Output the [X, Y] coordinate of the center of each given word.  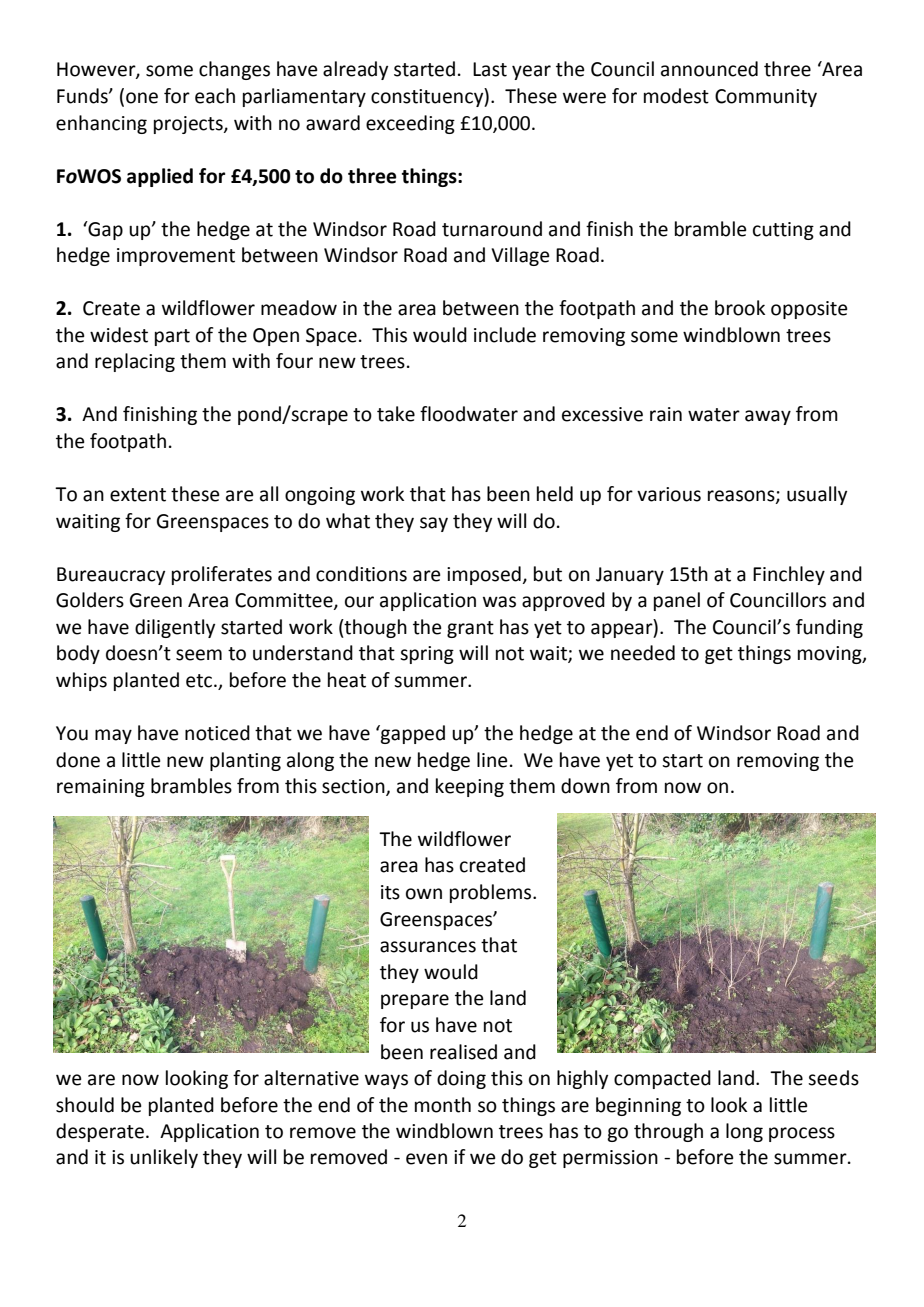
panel [677, 601]
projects [189, 125]
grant [470, 629]
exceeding [410, 124]
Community [766, 98]
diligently [175, 628]
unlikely [164, 1158]
